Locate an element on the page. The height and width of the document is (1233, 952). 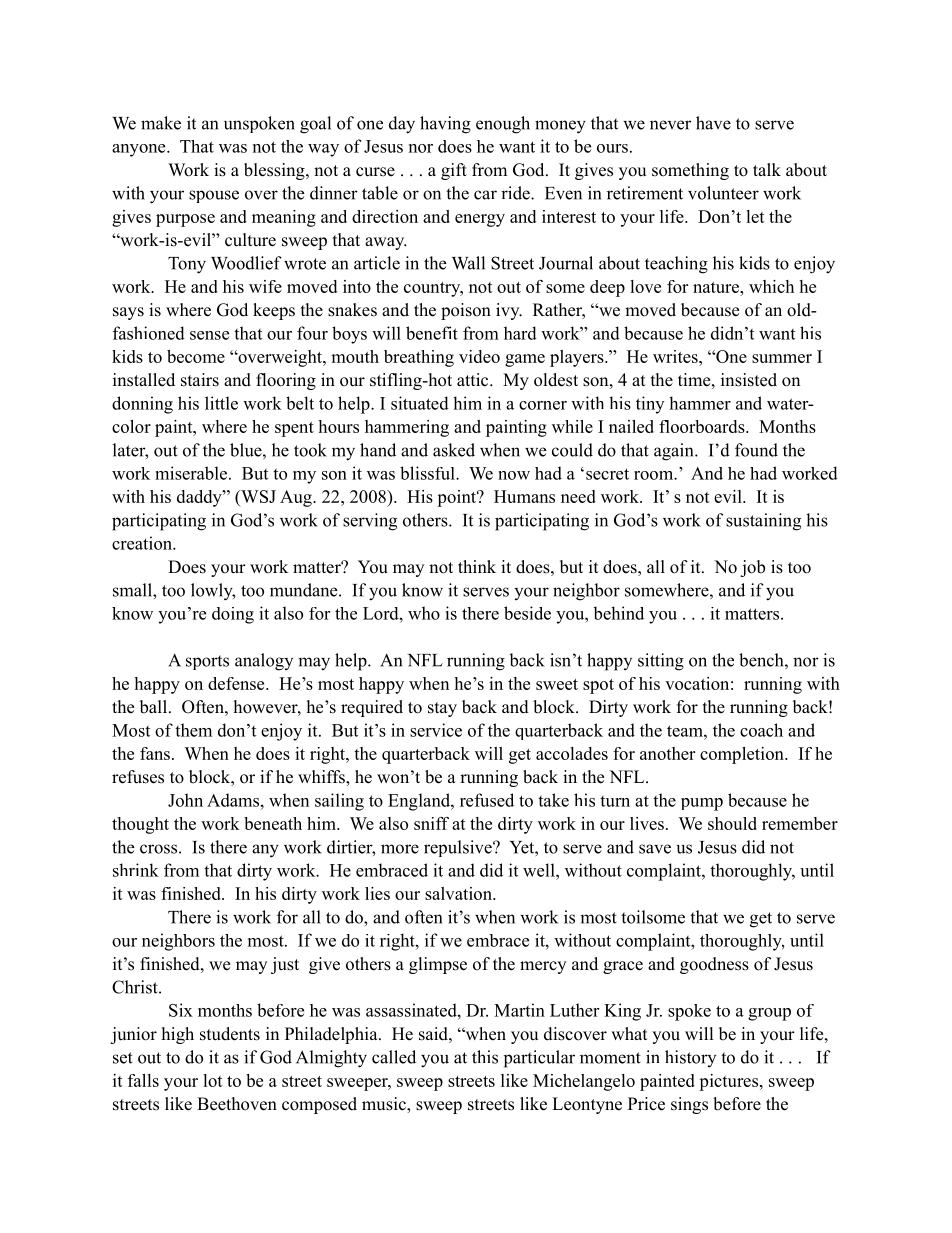
make is located at coordinates (161, 123).
